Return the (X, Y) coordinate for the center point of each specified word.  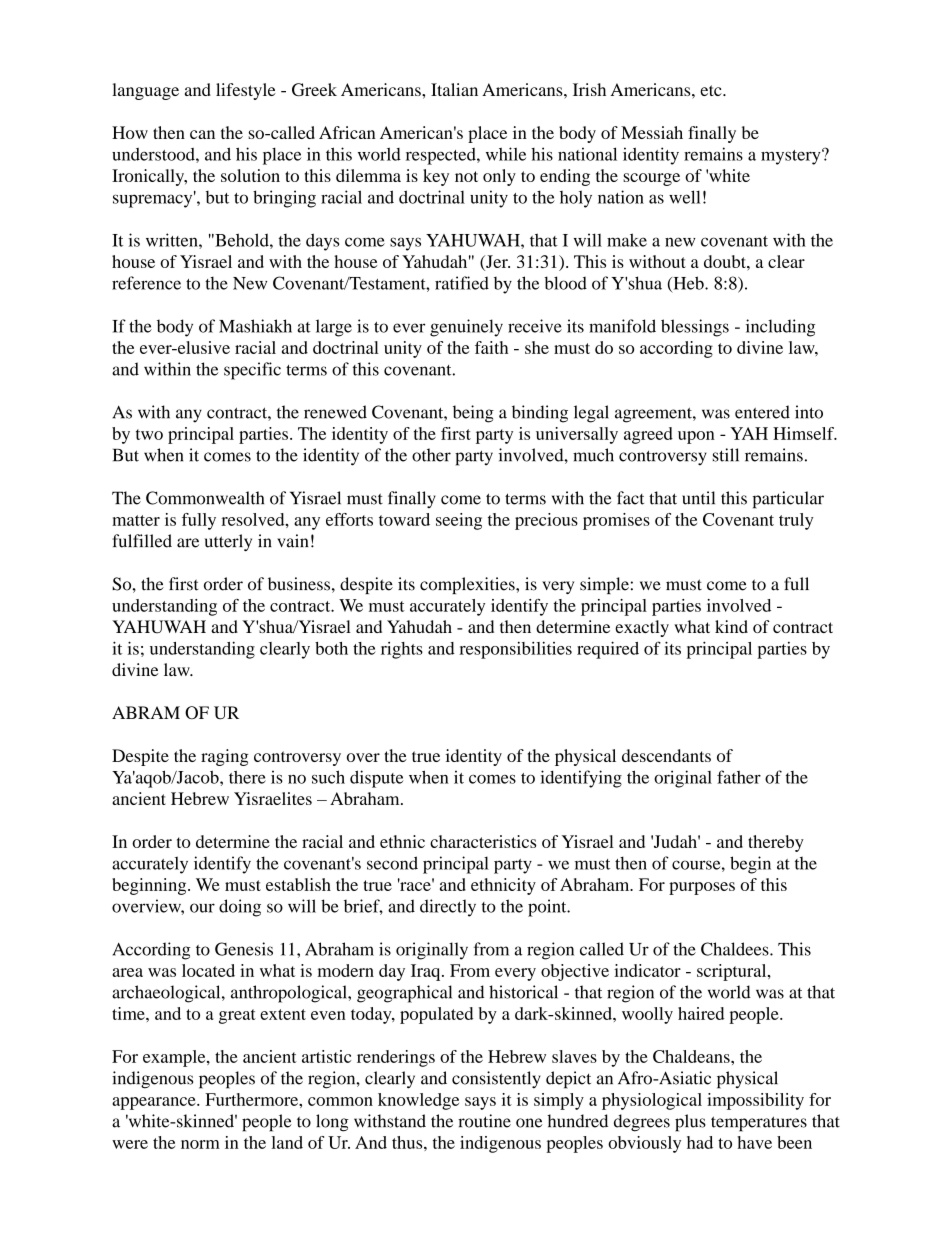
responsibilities (515, 650)
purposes (702, 888)
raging (225, 757)
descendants (666, 755)
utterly (228, 542)
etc (712, 90)
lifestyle (246, 91)
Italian (454, 89)
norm (200, 1144)
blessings (695, 328)
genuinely (466, 328)
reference (146, 283)
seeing (459, 521)
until (698, 498)
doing (240, 908)
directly (448, 908)
